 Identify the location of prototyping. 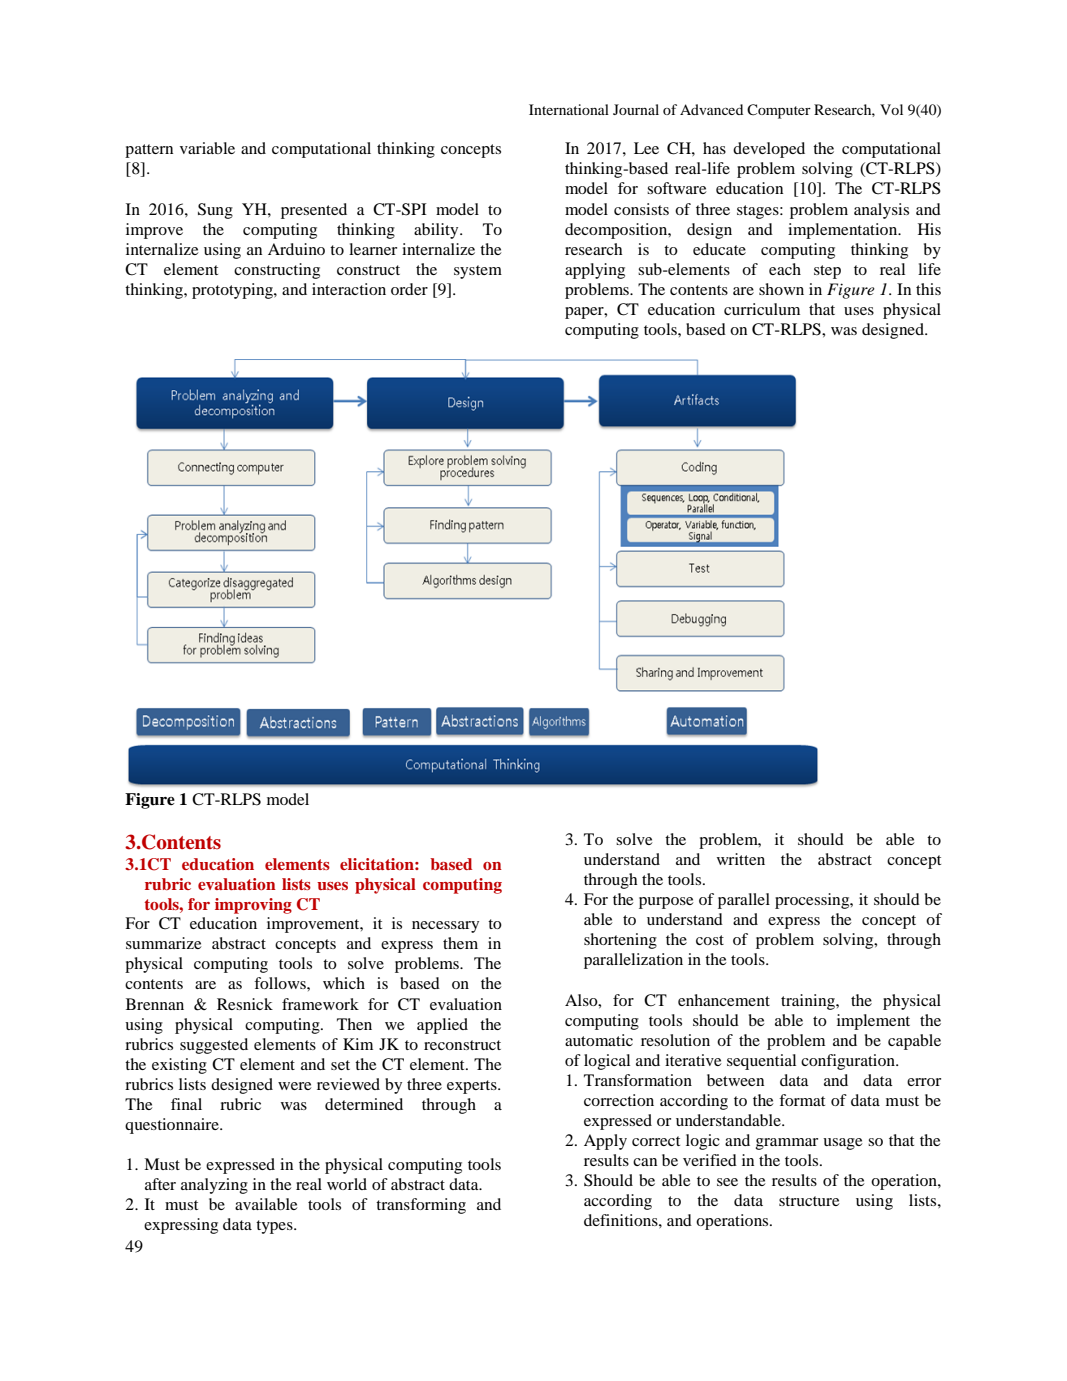
(233, 291).
